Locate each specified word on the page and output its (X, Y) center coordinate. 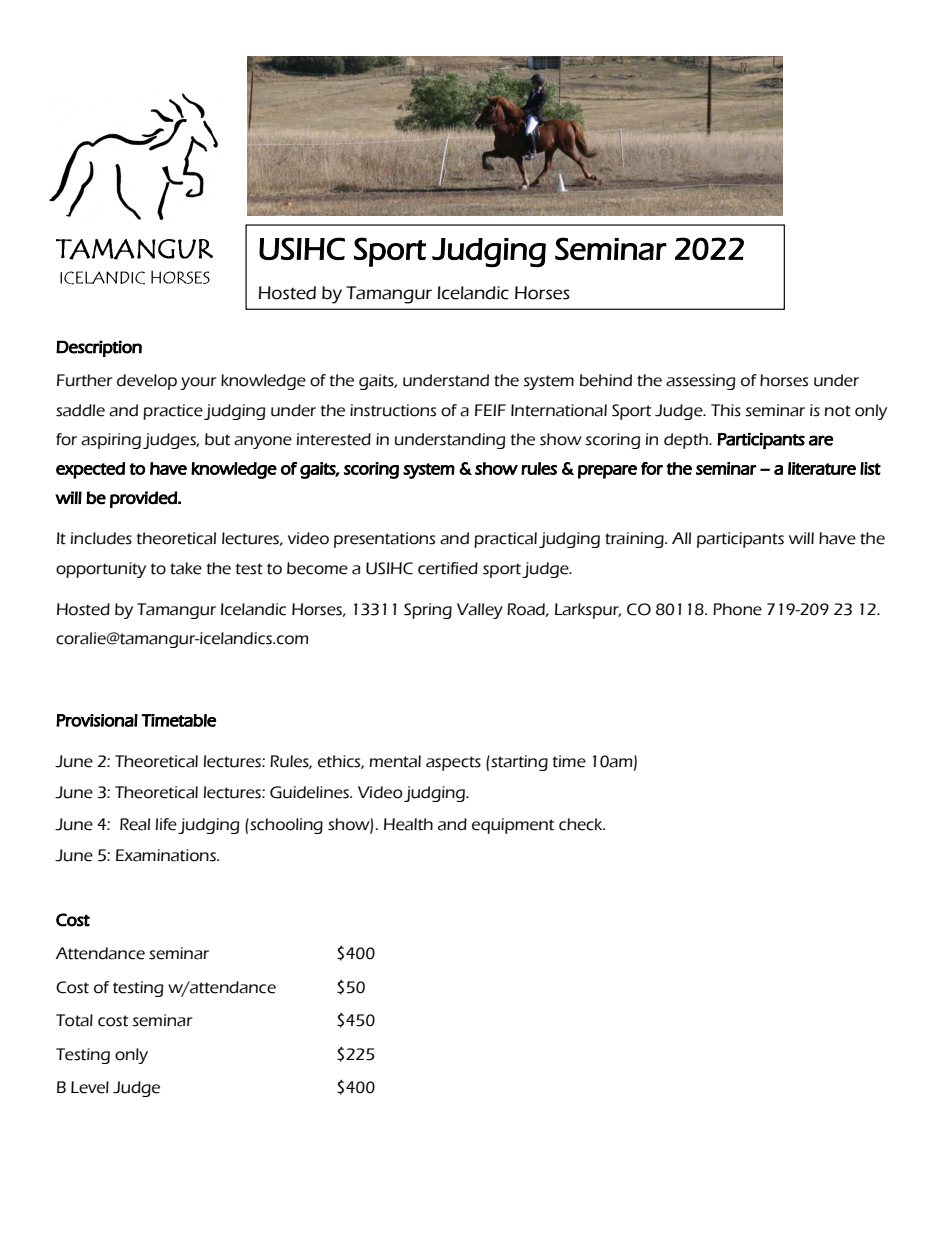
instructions (393, 410)
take (186, 568)
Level (90, 1087)
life (166, 824)
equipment (513, 826)
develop (147, 382)
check (582, 824)
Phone (737, 609)
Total (74, 1020)
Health (408, 824)
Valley (480, 611)
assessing (700, 382)
